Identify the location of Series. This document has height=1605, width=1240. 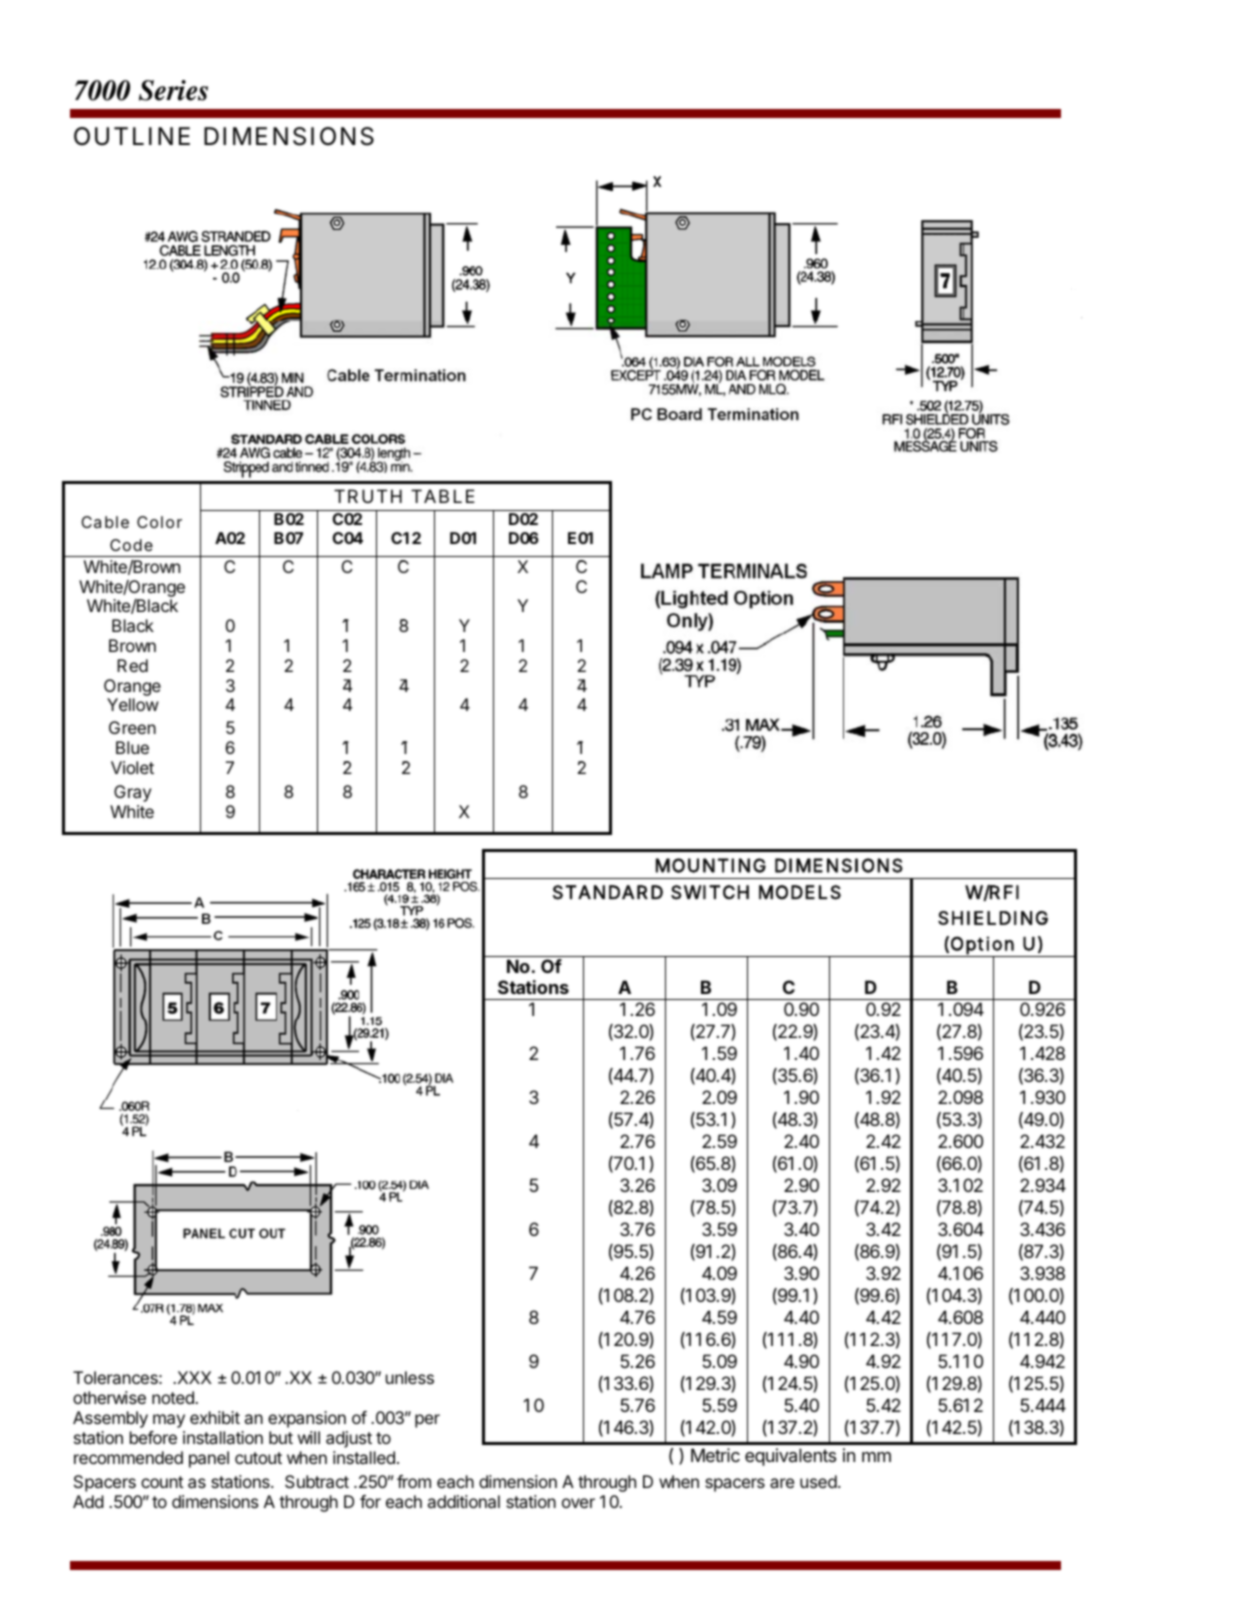
(173, 90).
